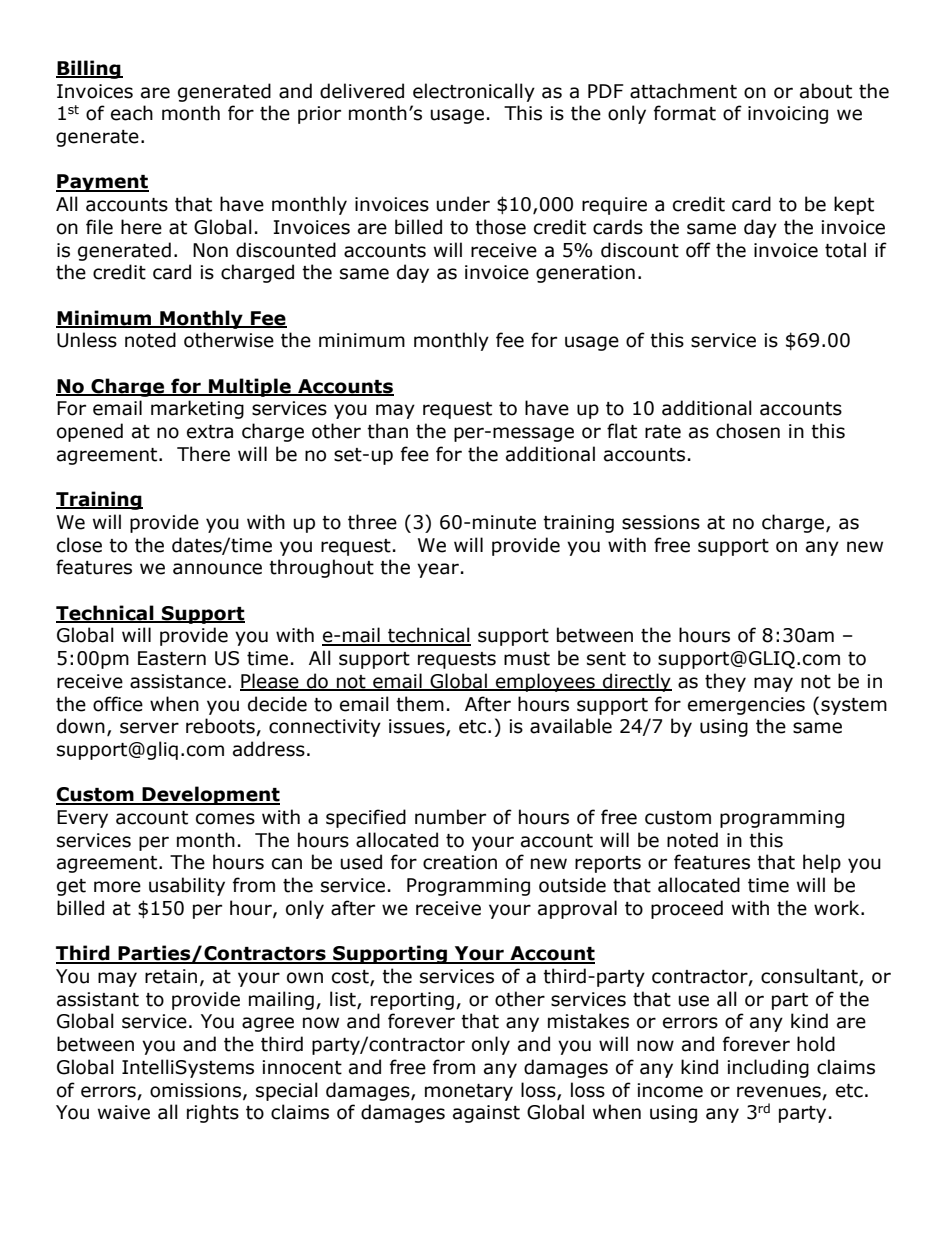 This screenshot has height=1233, width=952. Describe the element at coordinates (469, 1092) in the screenshot. I see `monetary` at that location.
